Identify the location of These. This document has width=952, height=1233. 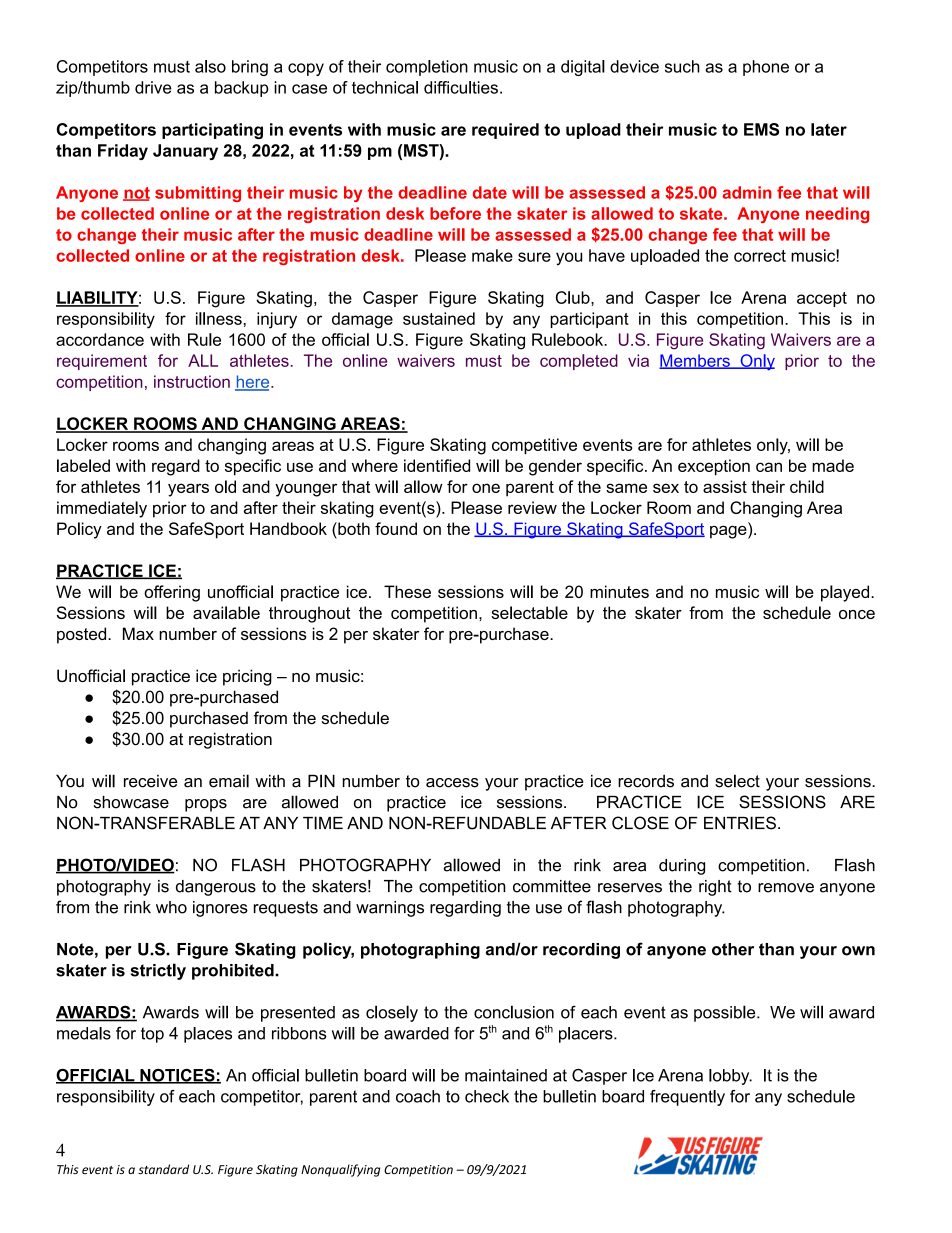
(407, 591).
